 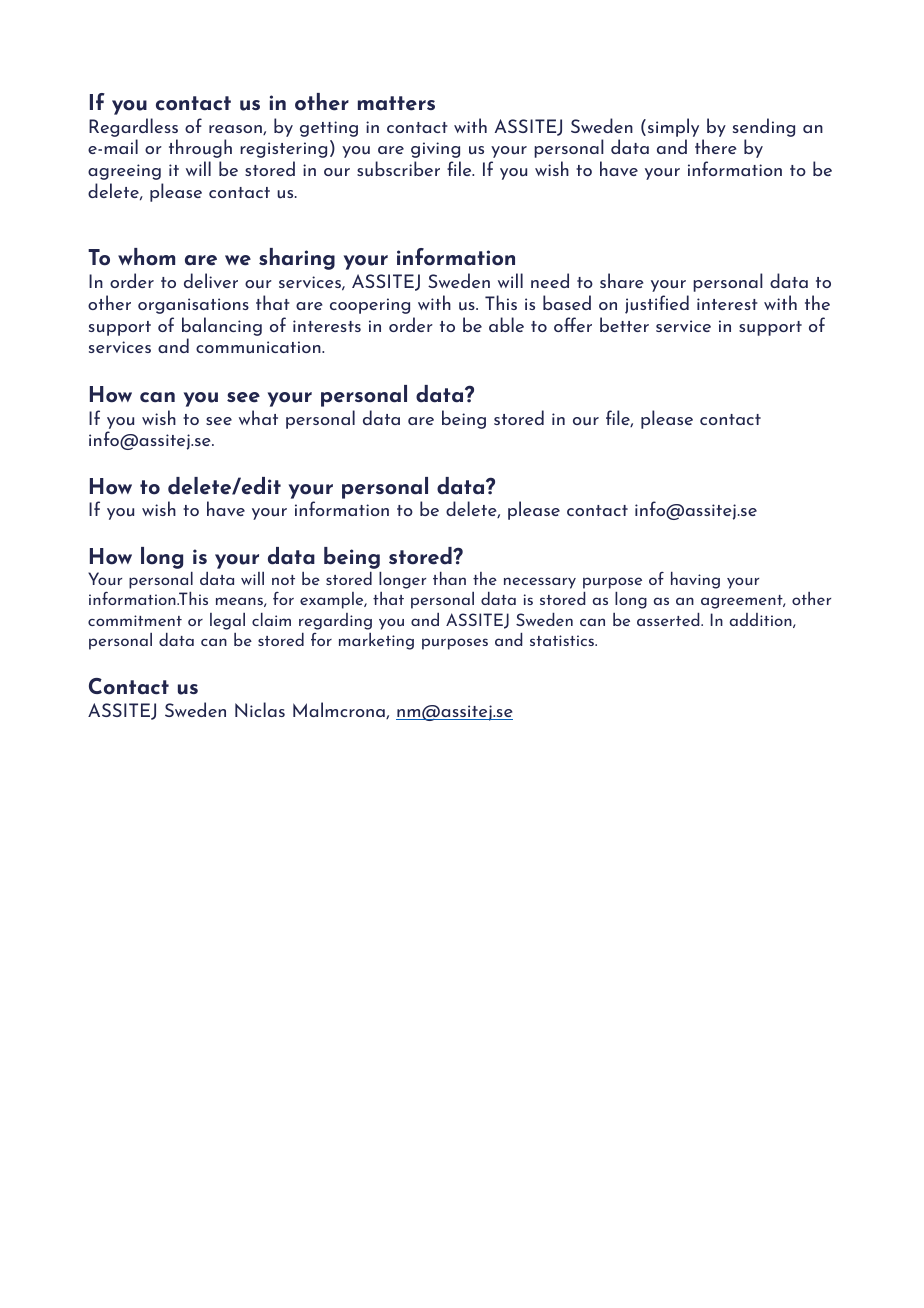 I want to click on marketing, so click(x=376, y=641).
